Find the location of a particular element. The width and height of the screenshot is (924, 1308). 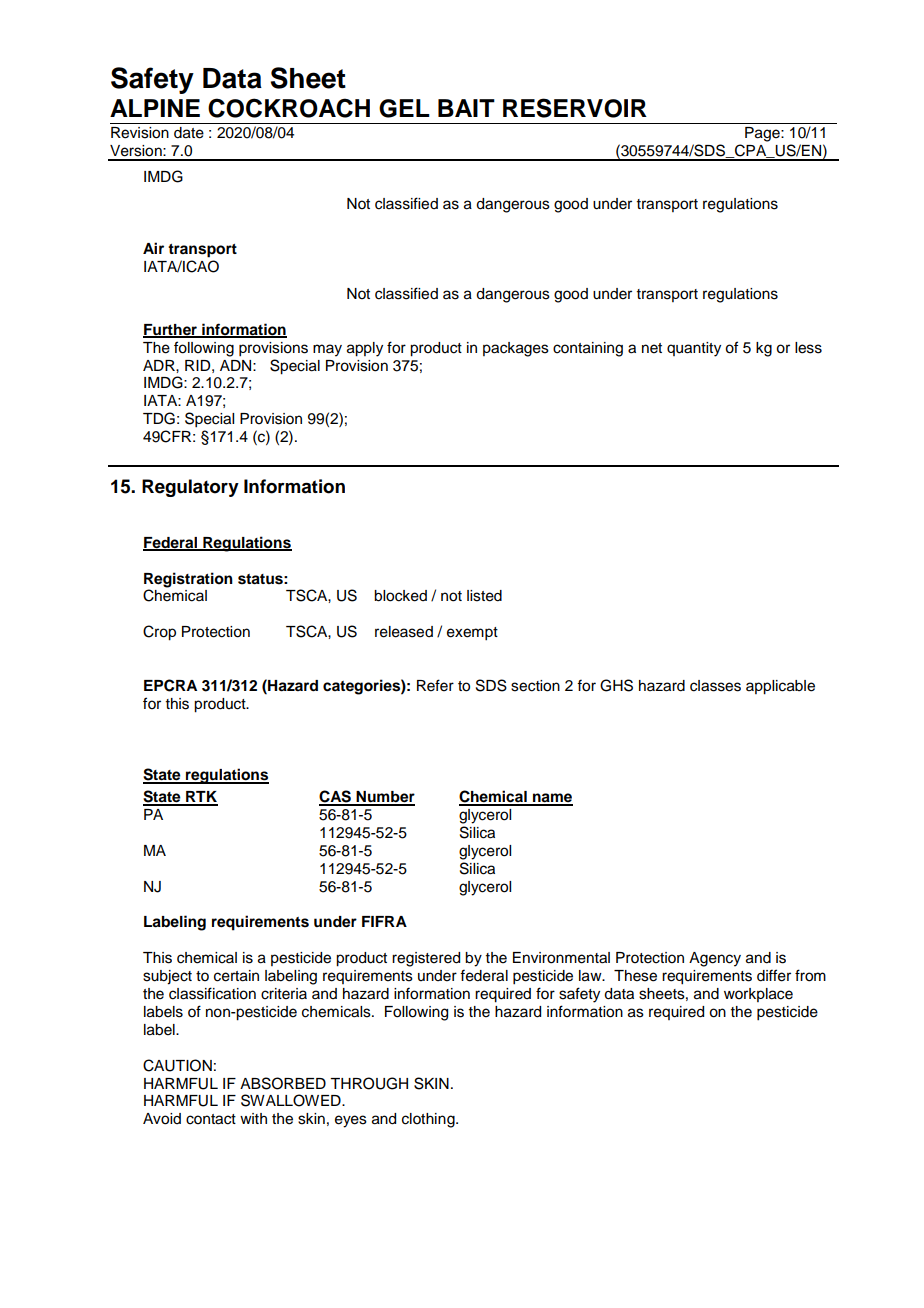

date is located at coordinates (189, 133).
